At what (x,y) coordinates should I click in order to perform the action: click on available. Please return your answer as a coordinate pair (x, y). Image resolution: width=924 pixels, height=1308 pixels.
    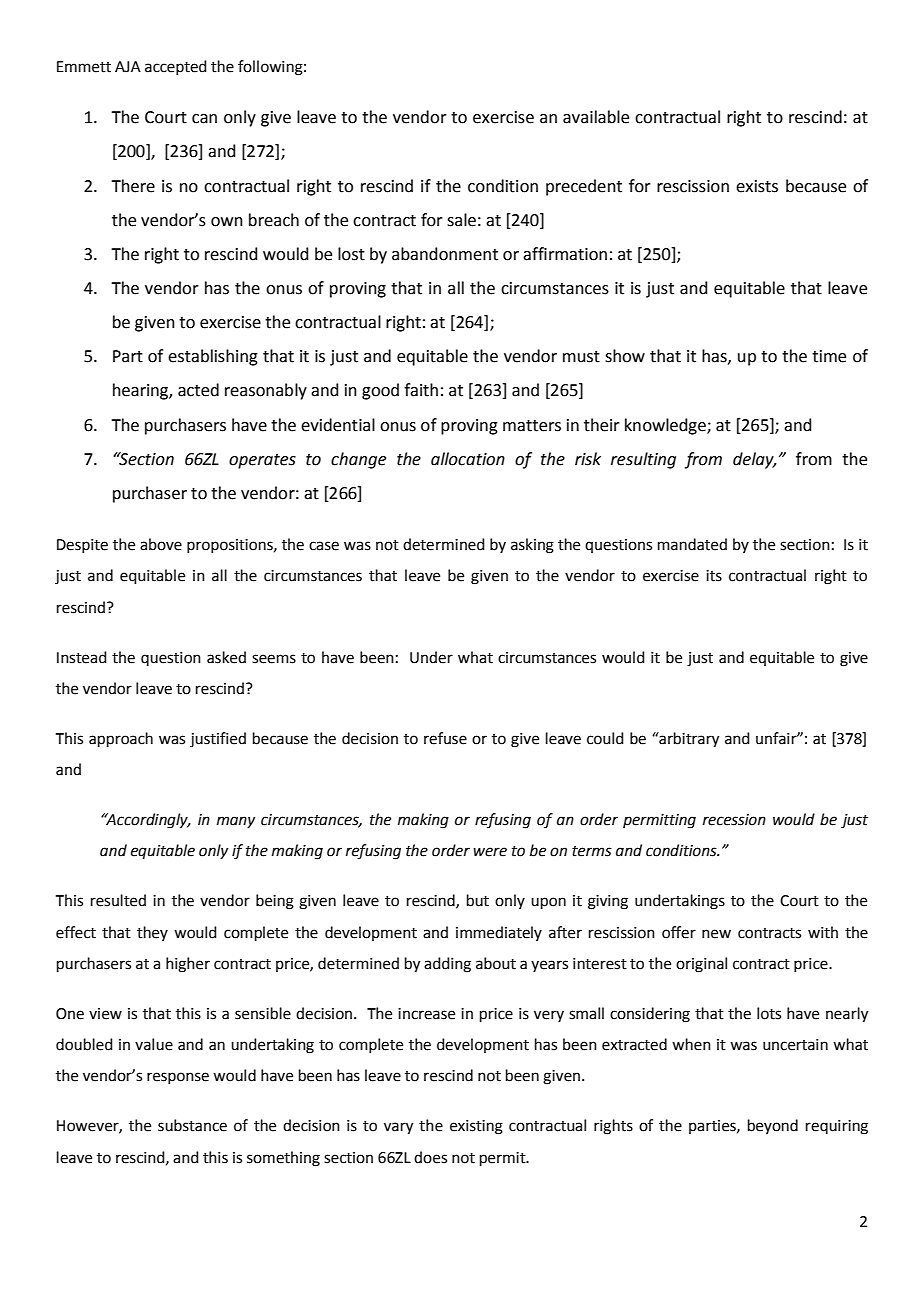
    Looking at the image, I should click on (596, 117).
